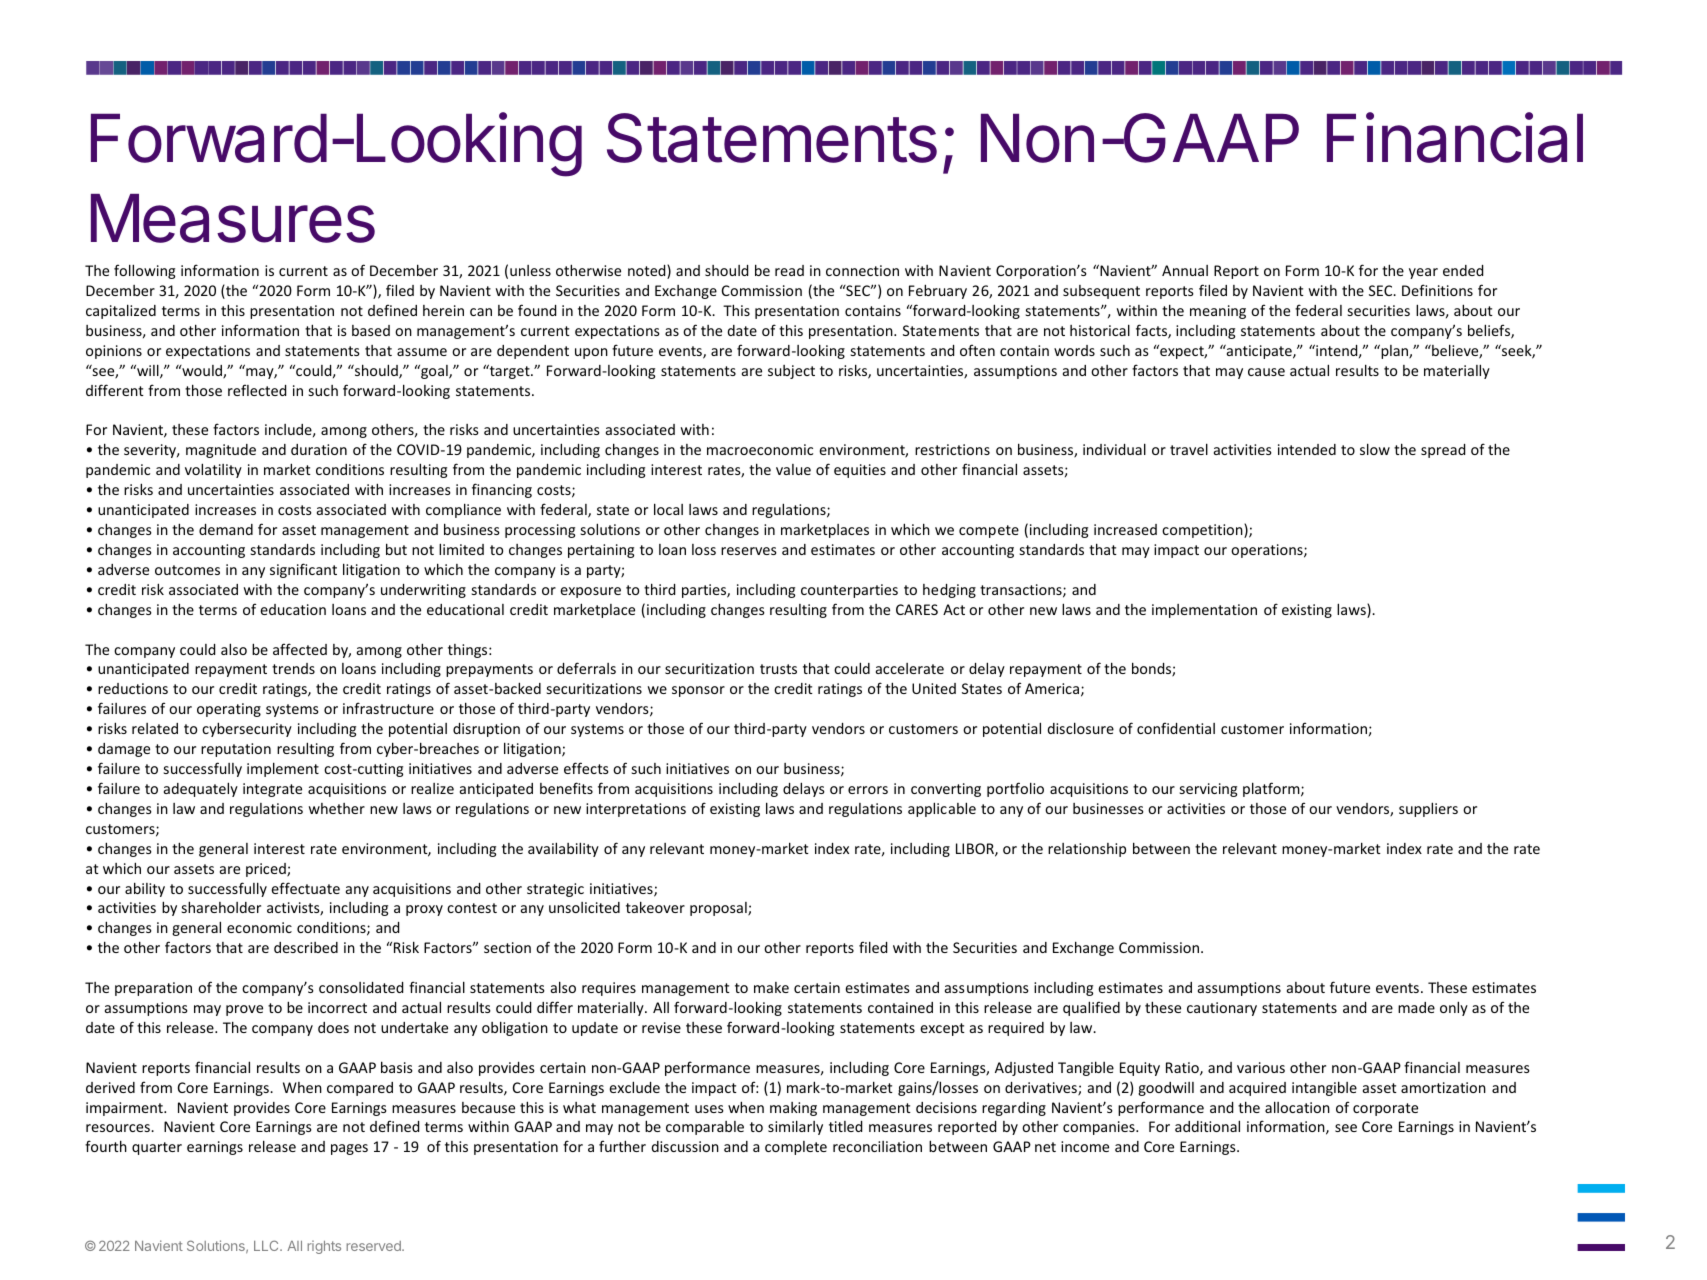 The image size is (1707, 1280). What do you see at coordinates (1207, 1126) in the image?
I see `additional` at bounding box center [1207, 1126].
